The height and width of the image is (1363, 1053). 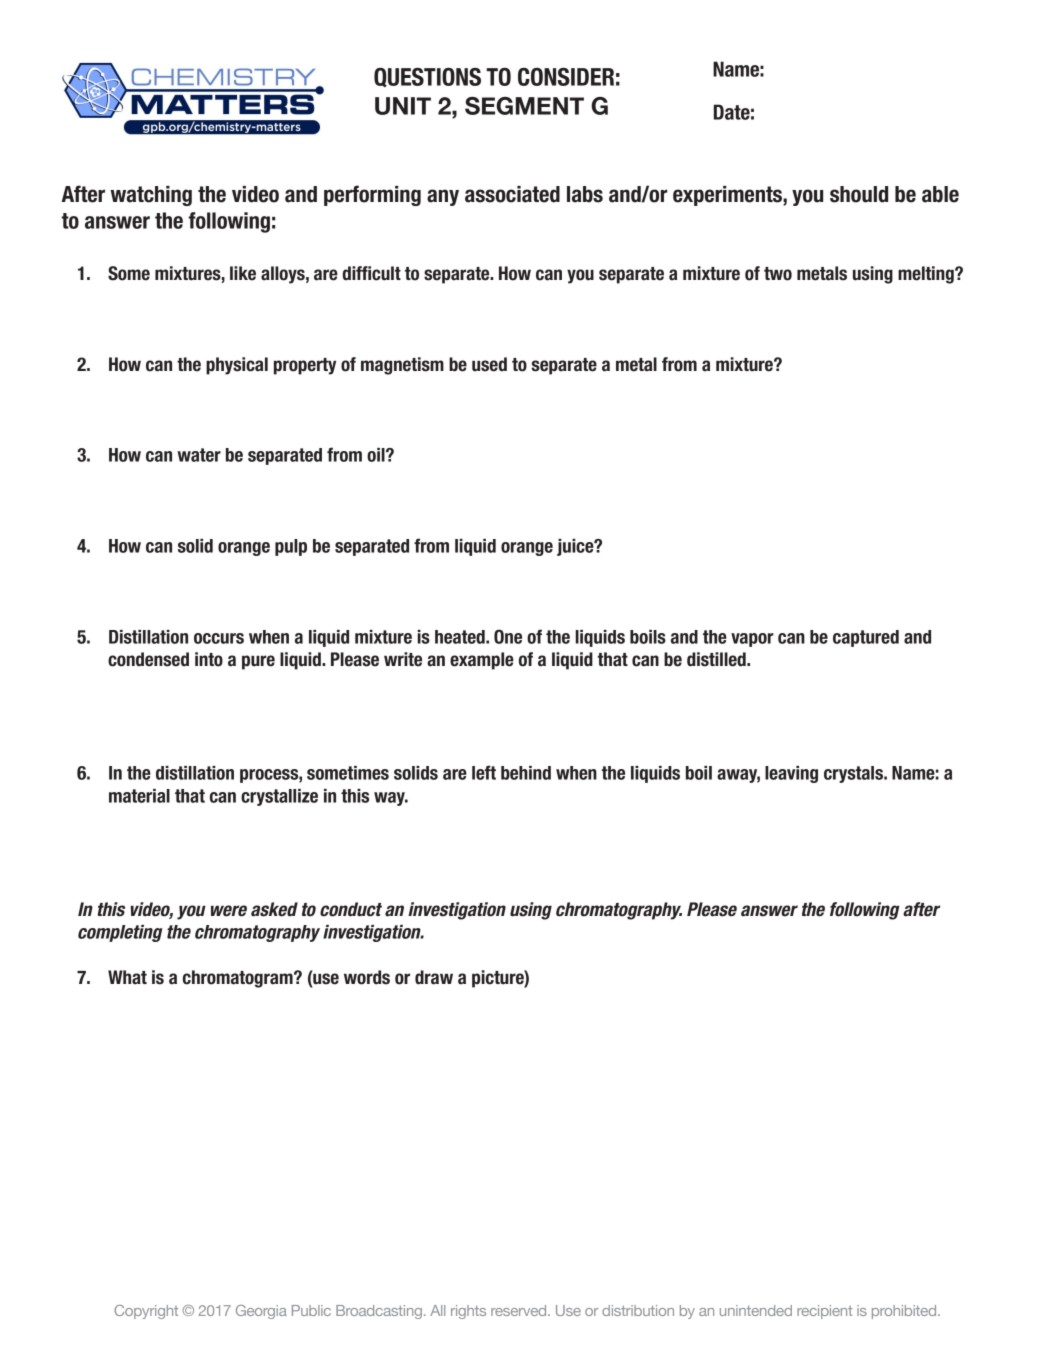 What do you see at coordinates (237, 366) in the image?
I see `physical` at bounding box center [237, 366].
